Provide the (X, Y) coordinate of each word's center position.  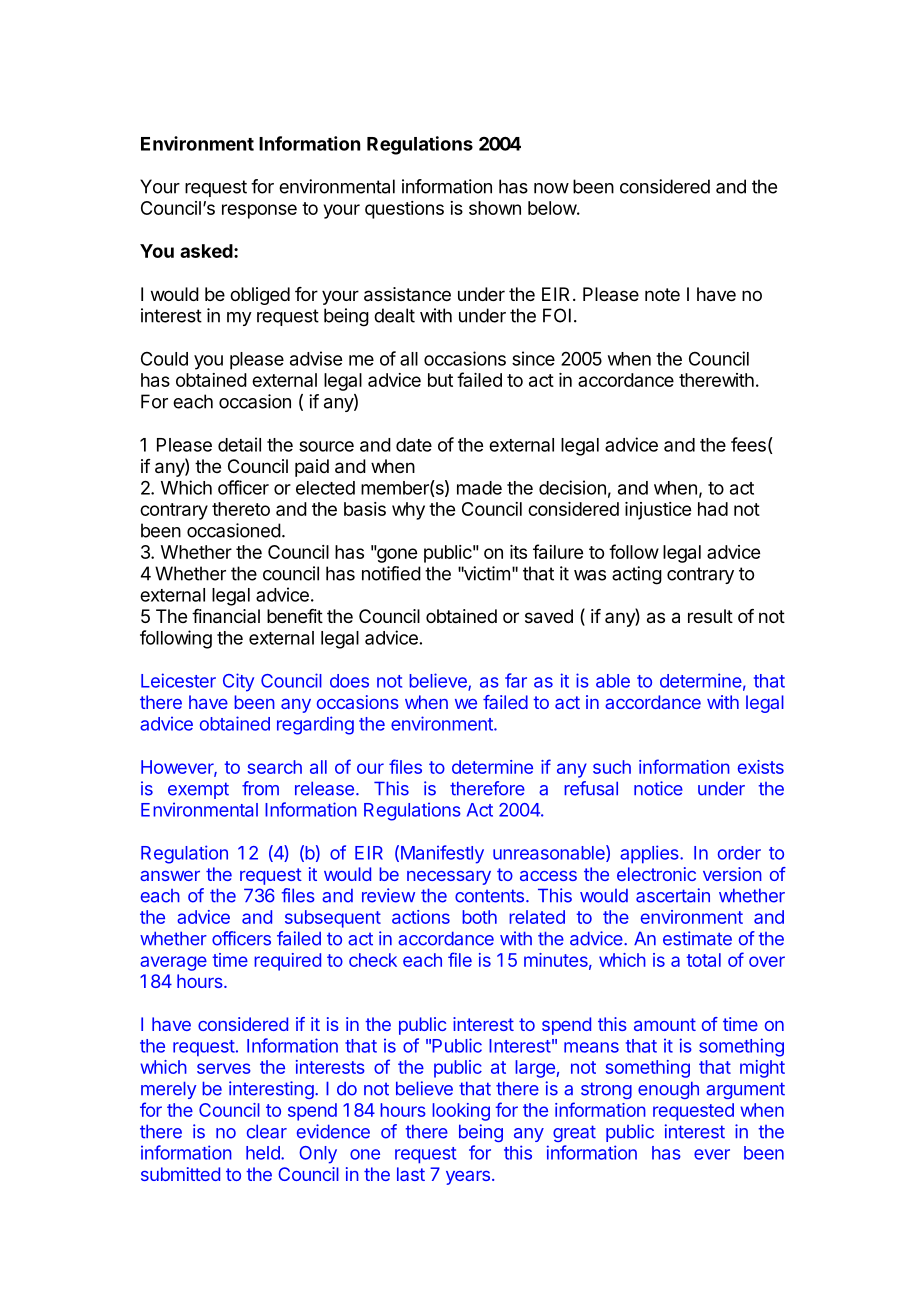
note (662, 294)
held (264, 1153)
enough (668, 1090)
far (516, 680)
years (468, 1178)
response (259, 211)
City (238, 682)
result (710, 616)
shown (495, 208)
